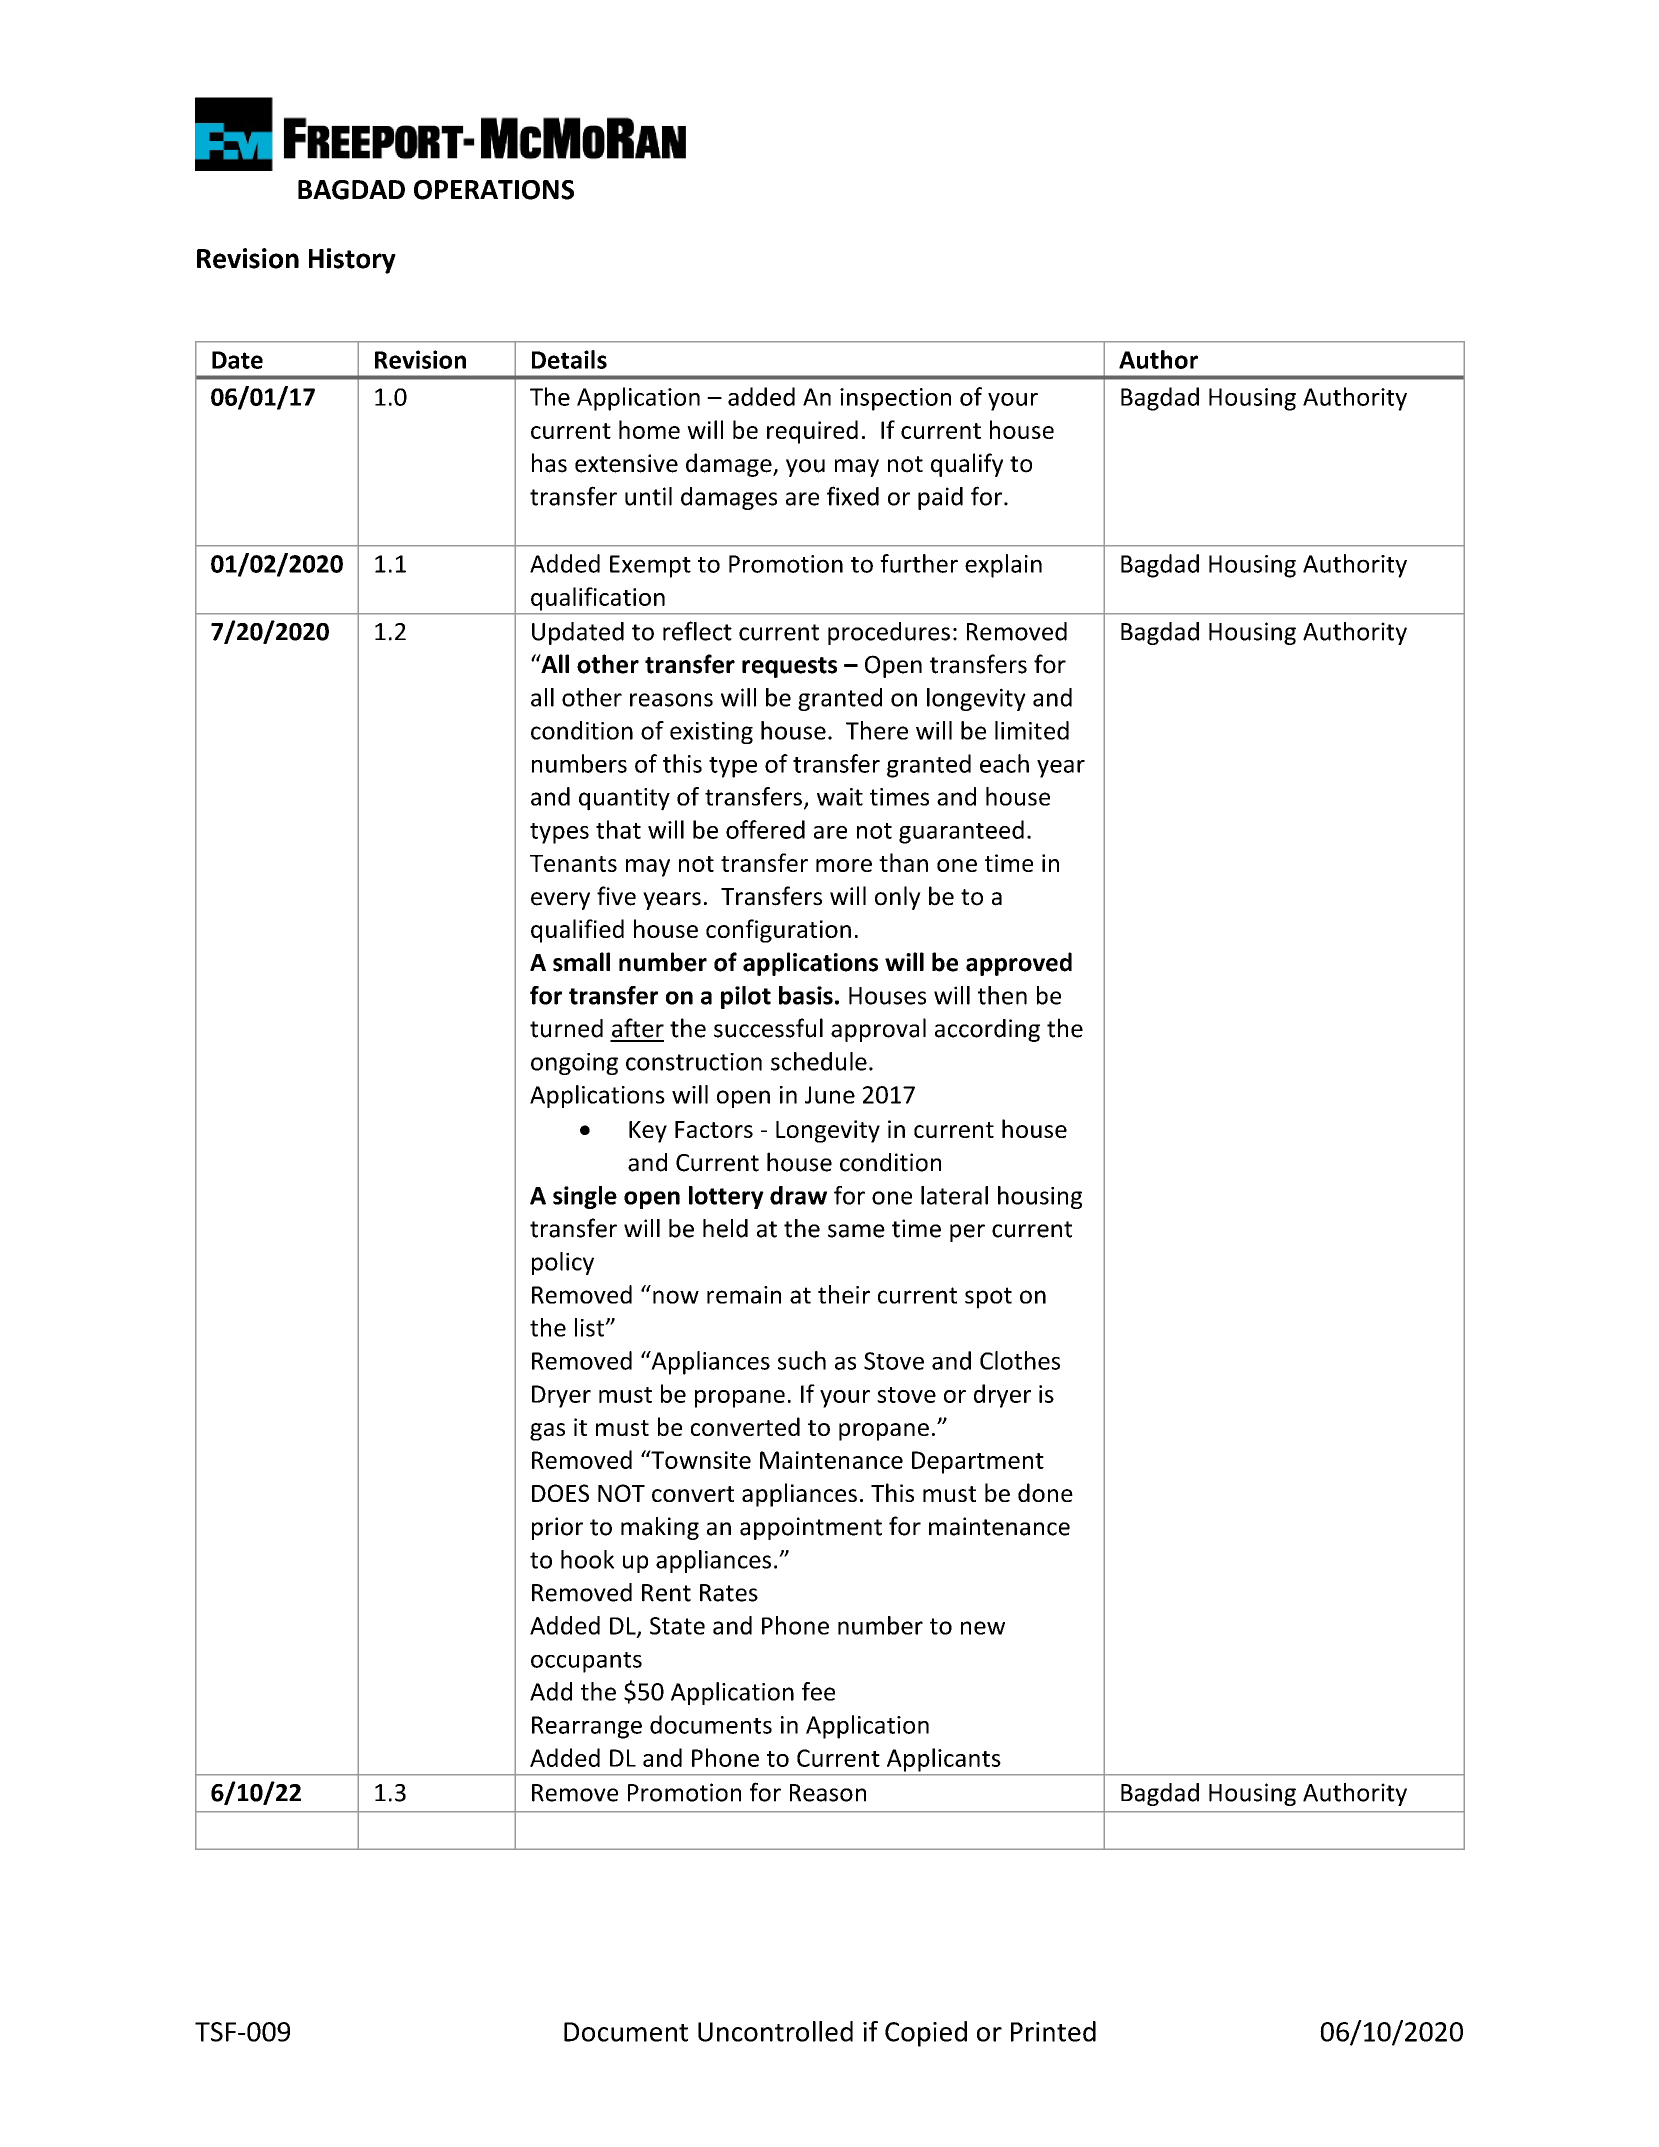  What do you see at coordinates (598, 599) in the document?
I see `qualification` at bounding box center [598, 599].
